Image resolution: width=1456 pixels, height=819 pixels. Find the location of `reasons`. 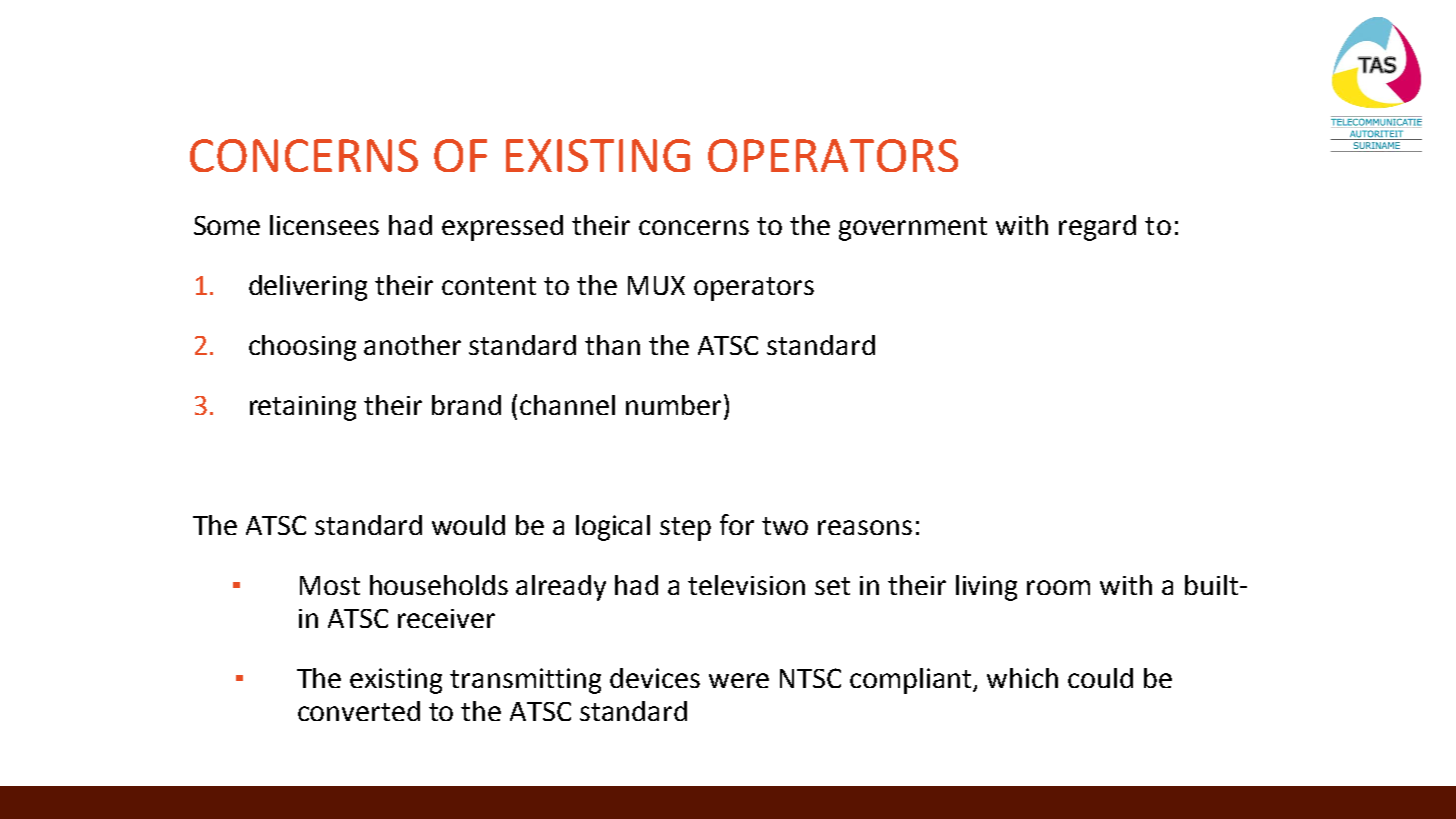

reasons is located at coordinates (865, 527).
